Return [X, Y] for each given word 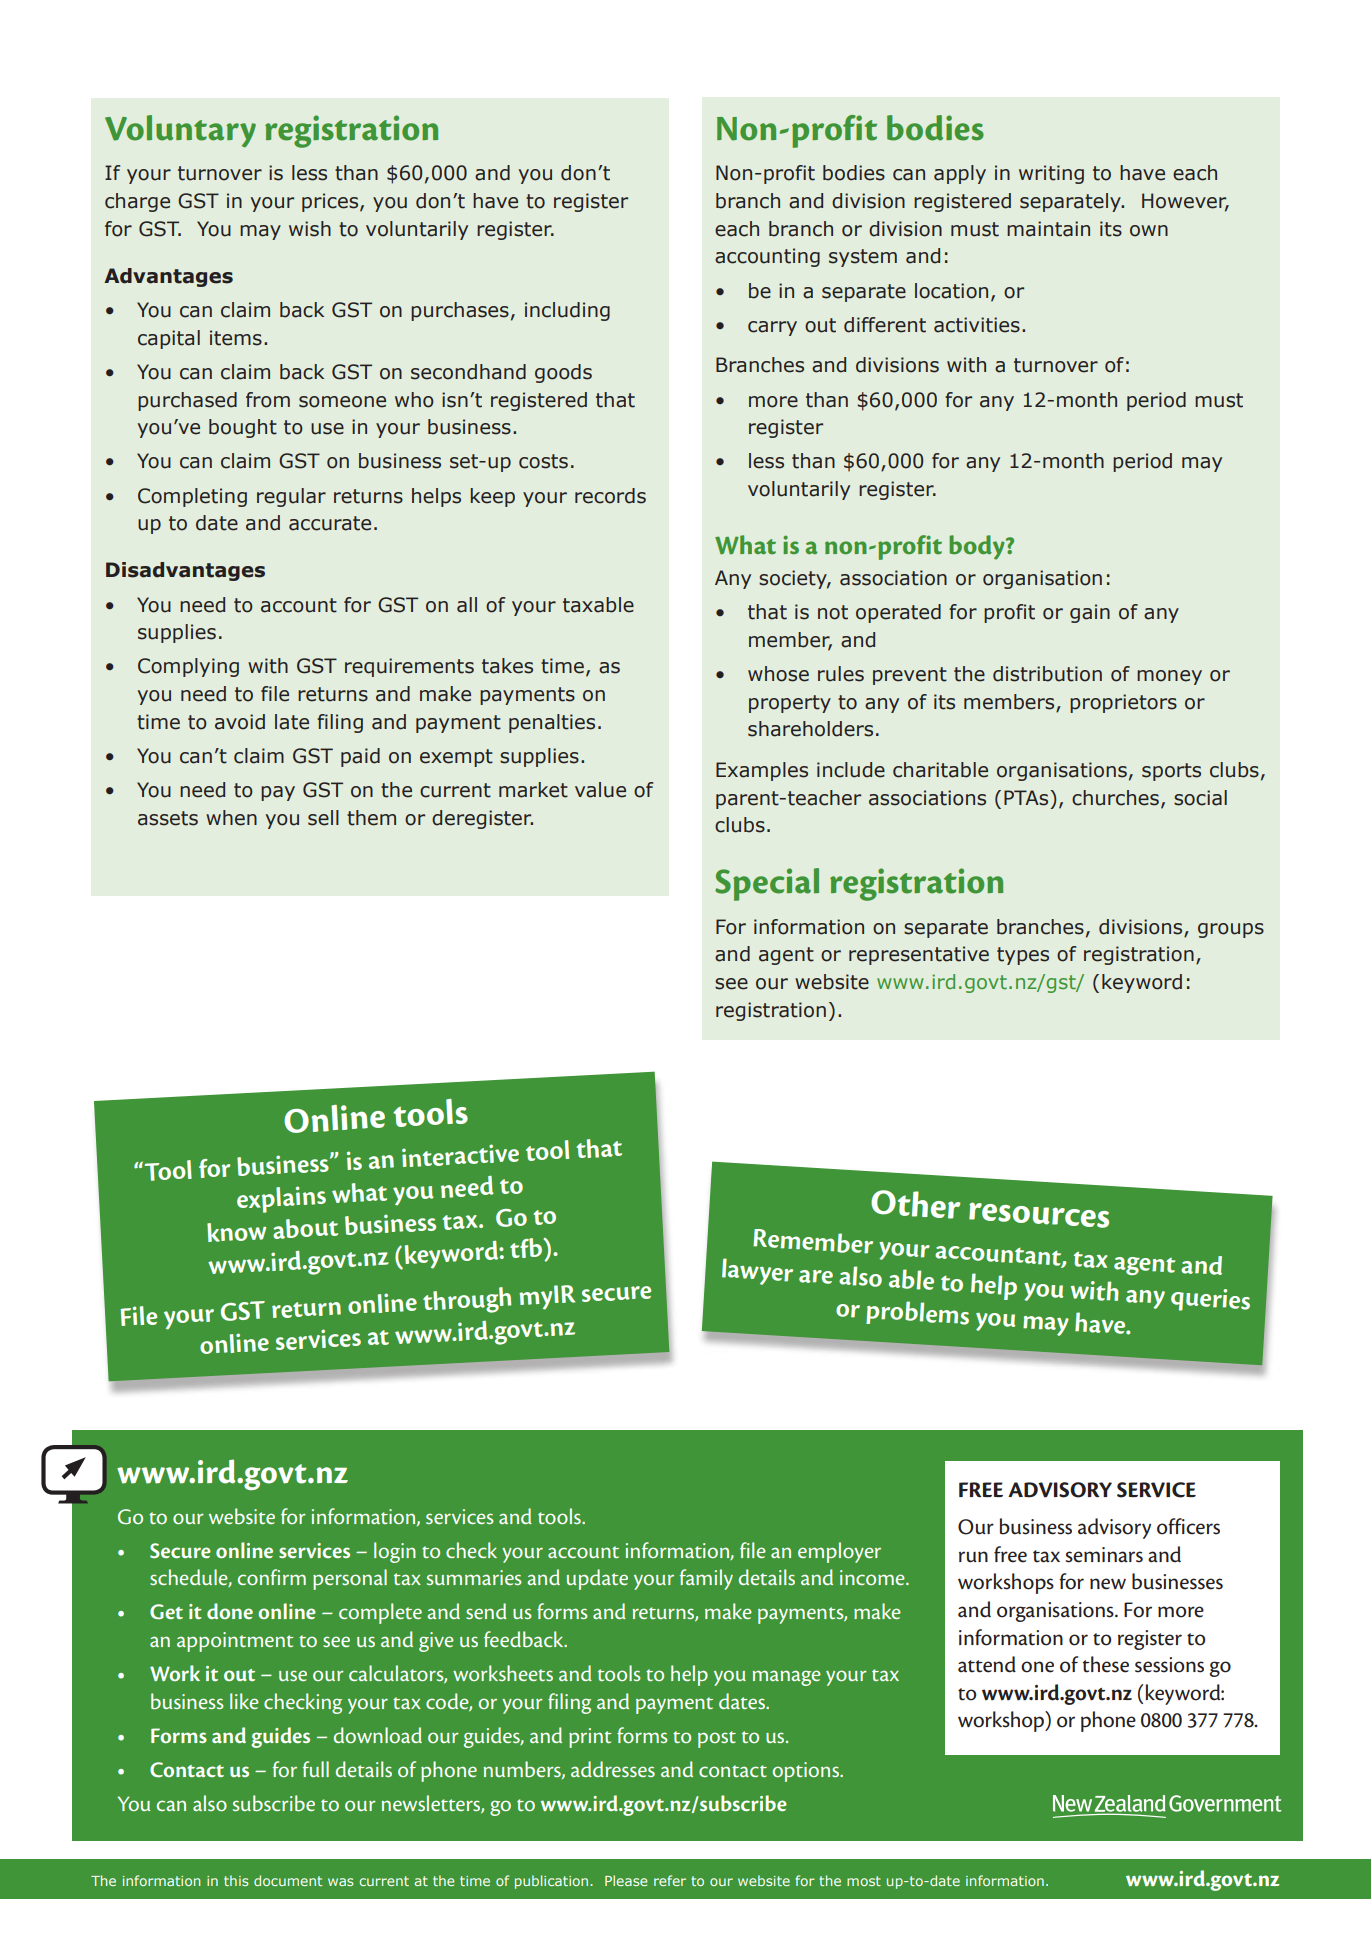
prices [331, 202]
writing [1051, 174]
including [567, 311]
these [1105, 1664]
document [288, 1880]
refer [670, 1880]
